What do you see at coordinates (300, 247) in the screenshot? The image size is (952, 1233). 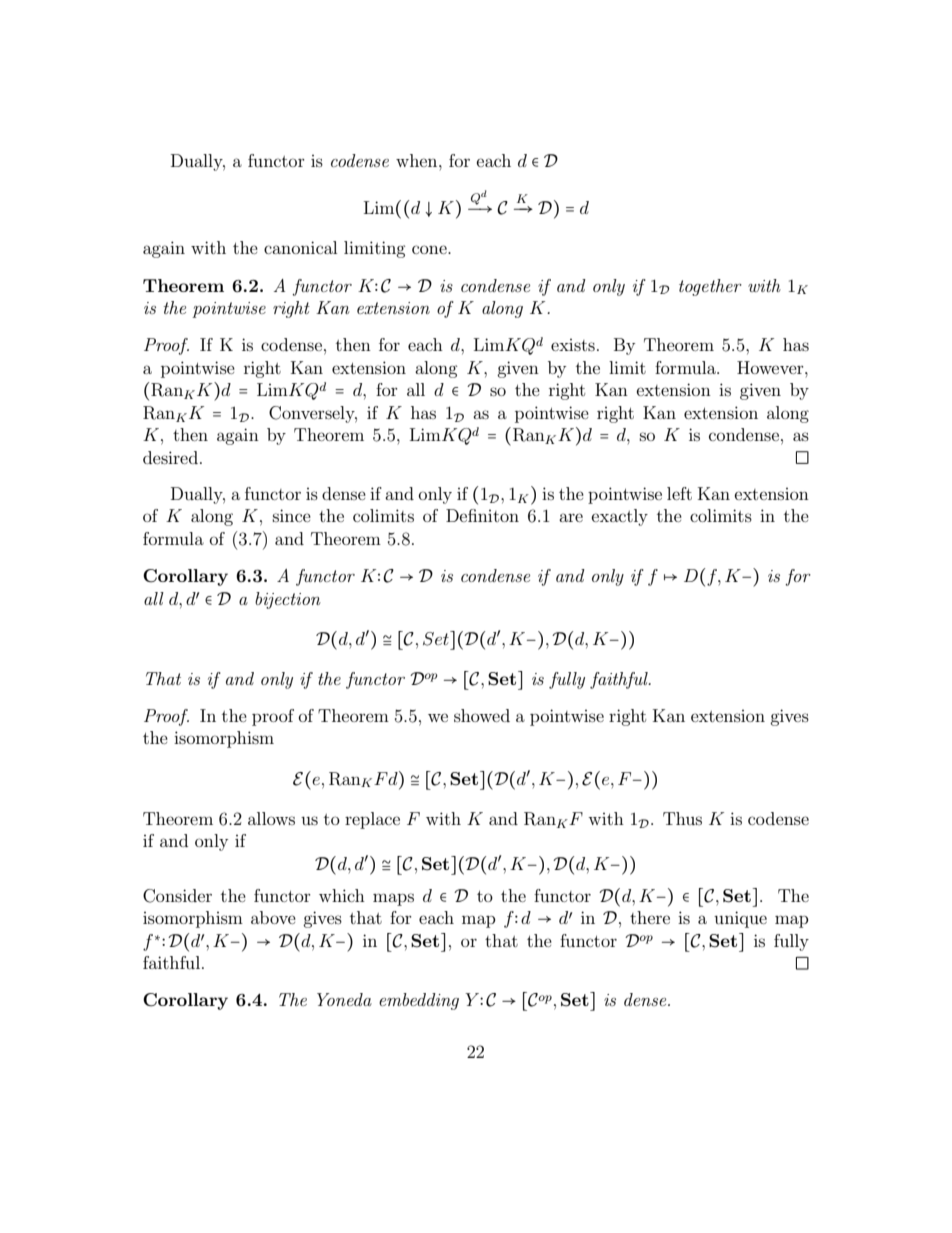 I see `canonical` at bounding box center [300, 247].
